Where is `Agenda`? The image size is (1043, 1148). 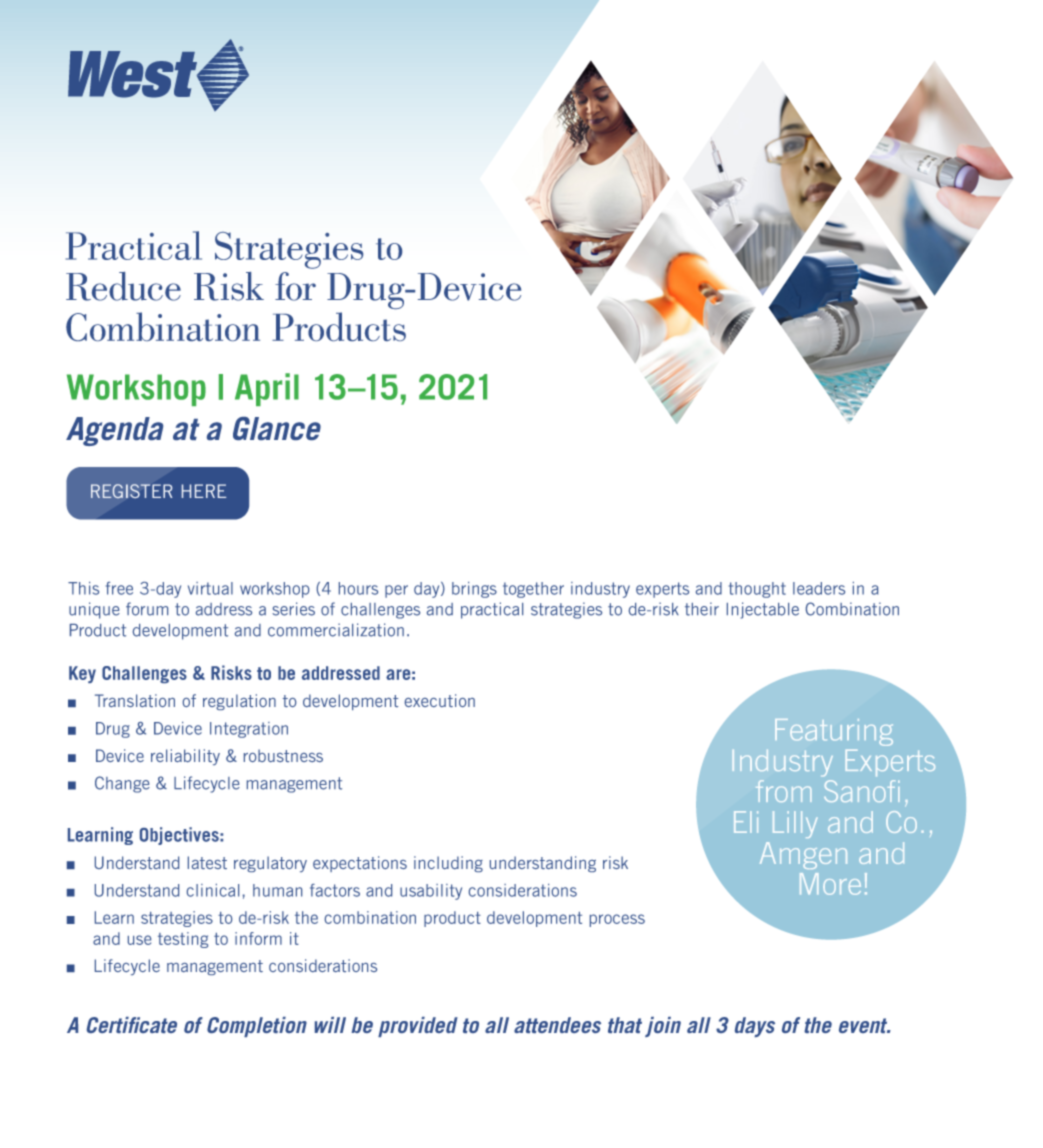 Agenda is located at coordinates (114, 431).
